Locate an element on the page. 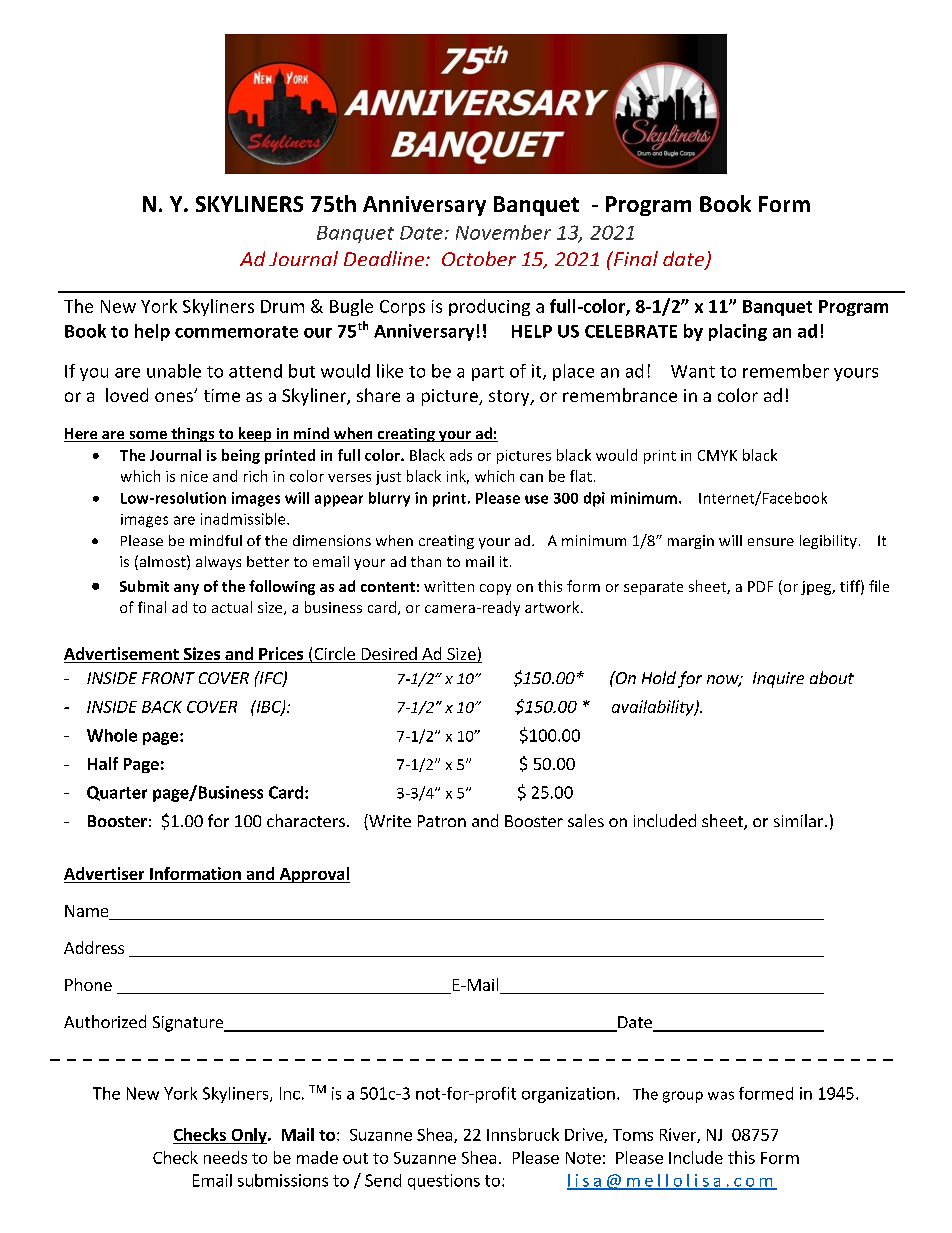 The image size is (952, 1233). BACK is located at coordinates (162, 707).
